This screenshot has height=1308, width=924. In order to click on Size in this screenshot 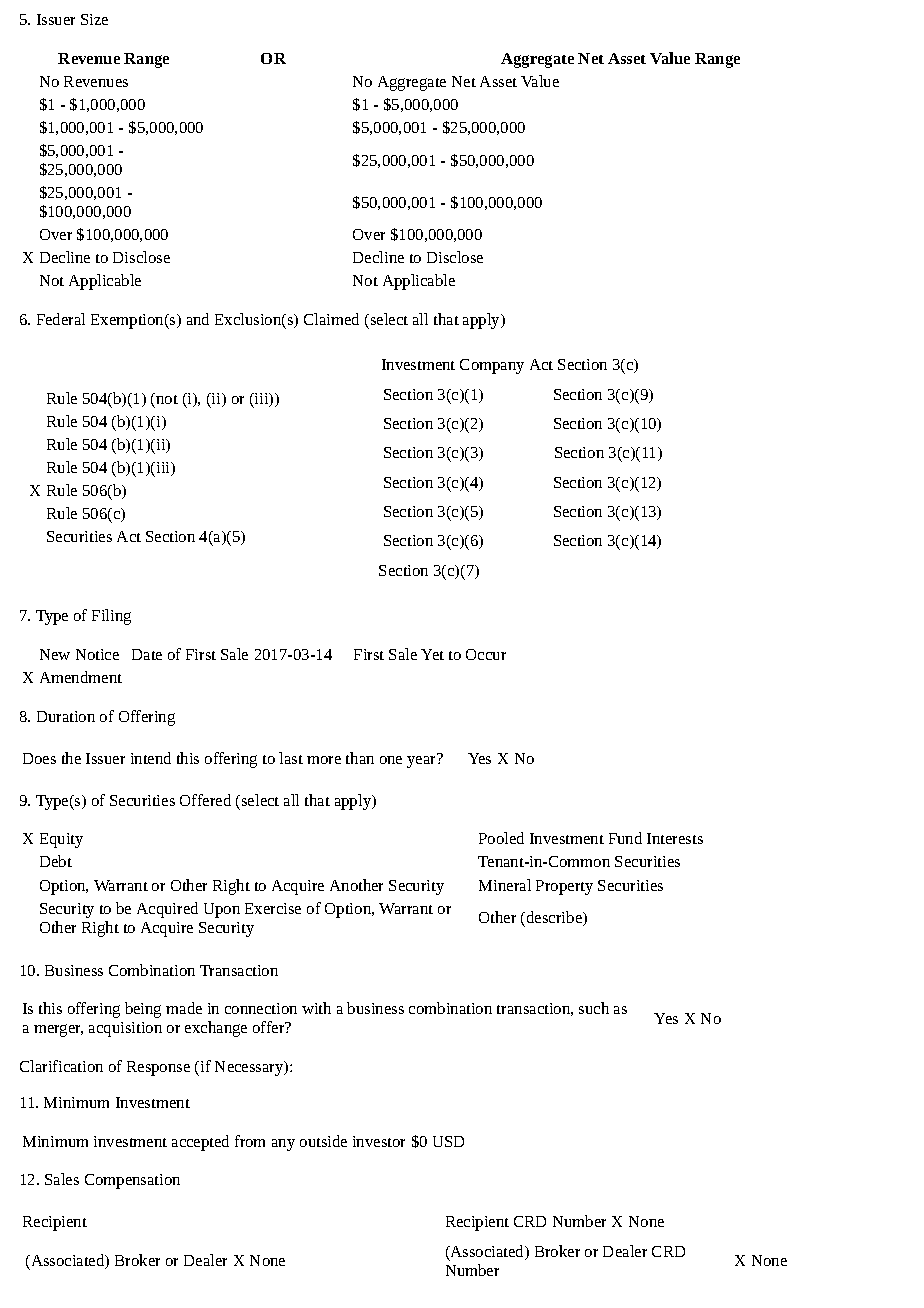, I will do `click(94, 19)`.
